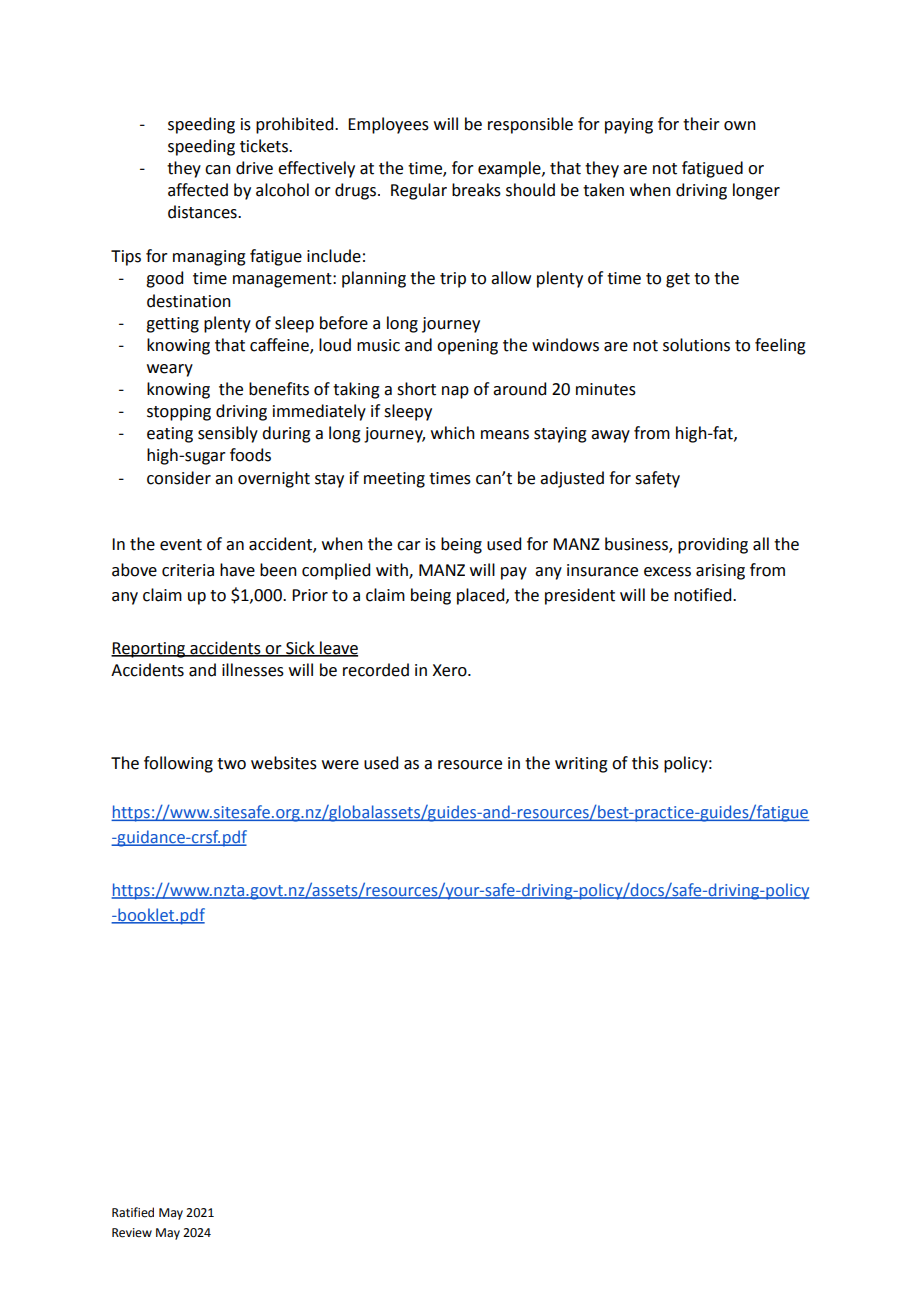 The height and width of the screenshot is (1307, 924). Describe the element at coordinates (133, 1212) in the screenshot. I see `Ratified` at that location.
